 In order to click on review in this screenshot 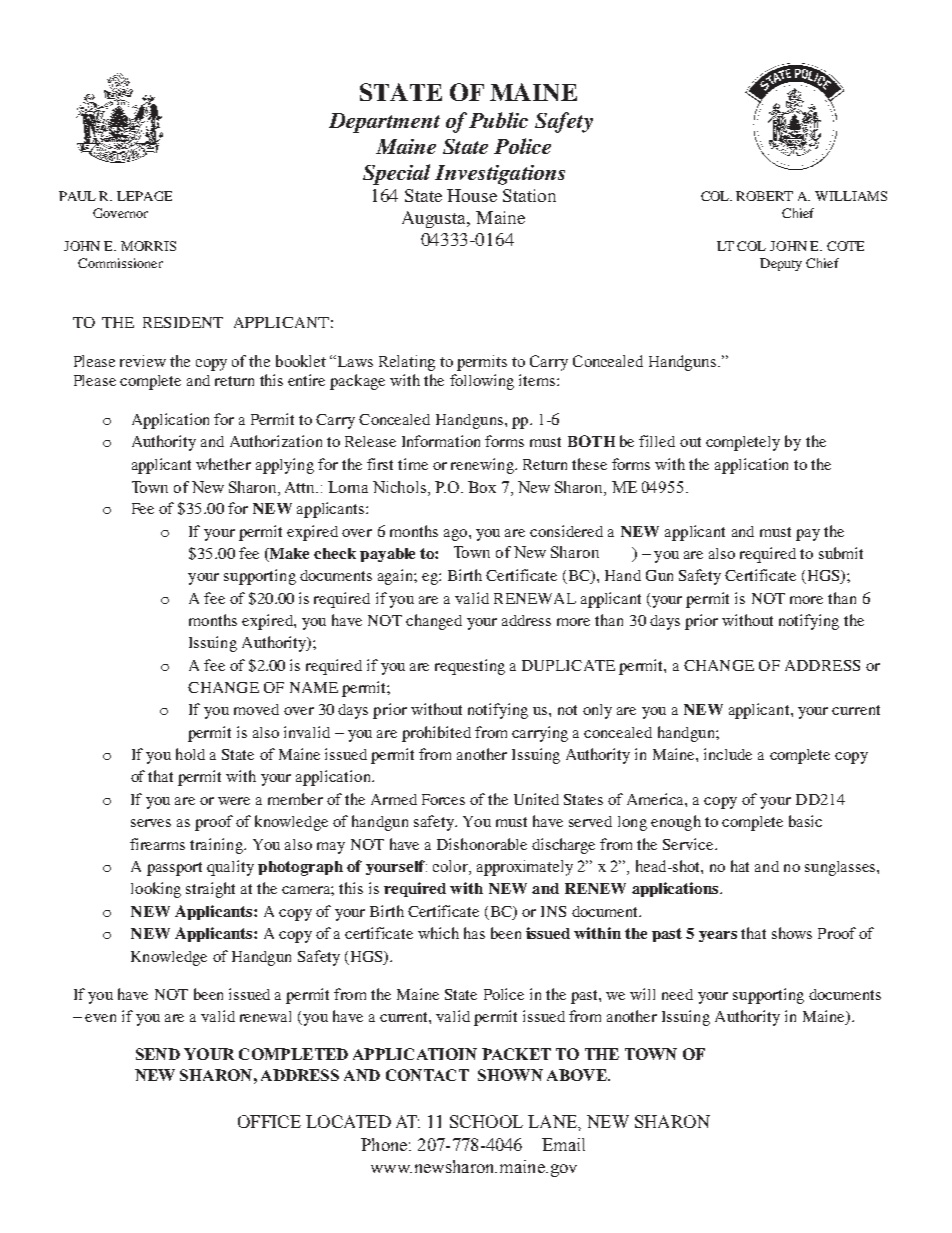, I will do `click(143, 361)`.
